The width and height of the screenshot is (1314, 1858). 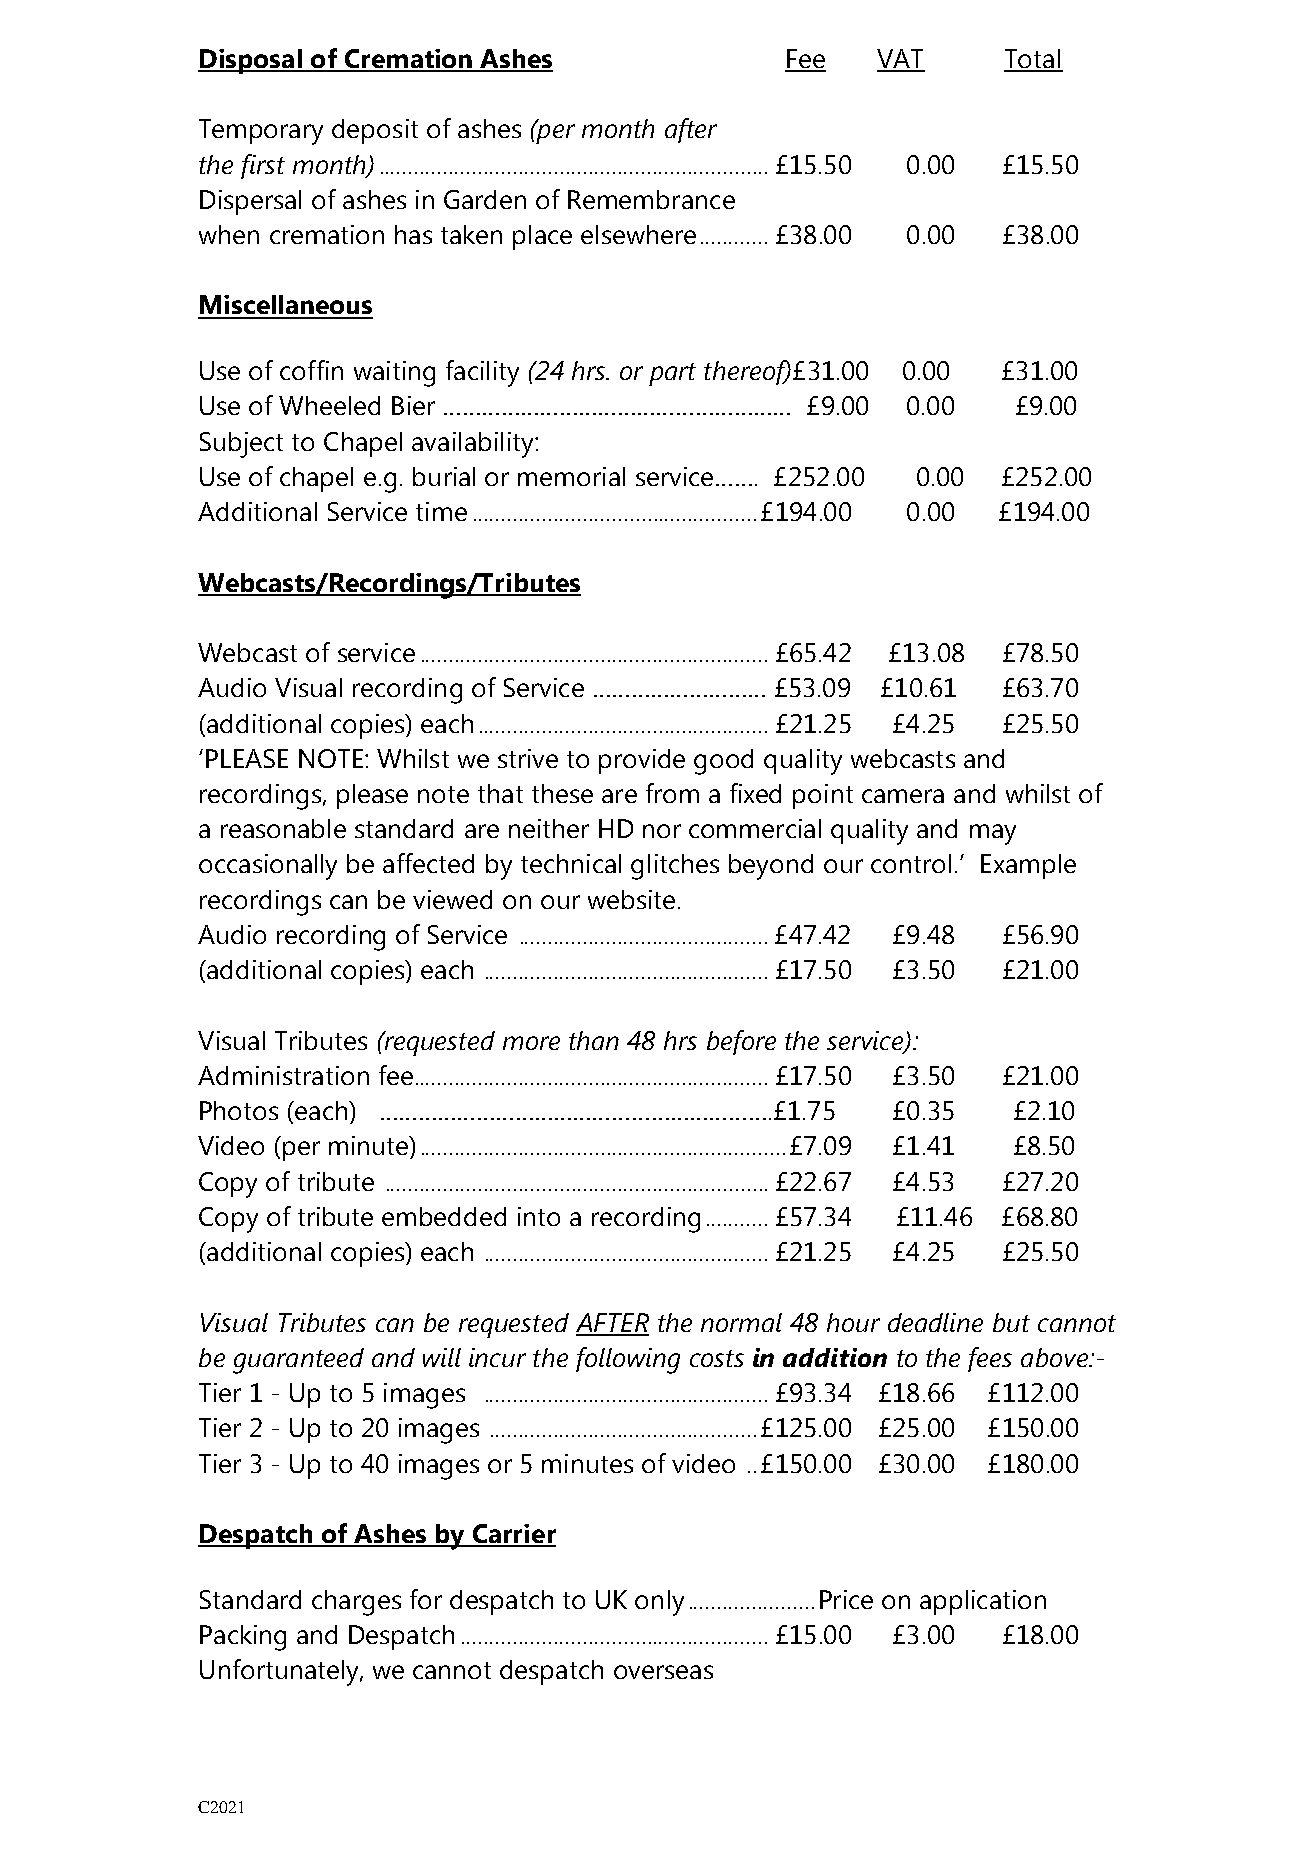 What do you see at coordinates (983, 1602) in the screenshot?
I see `application` at bounding box center [983, 1602].
